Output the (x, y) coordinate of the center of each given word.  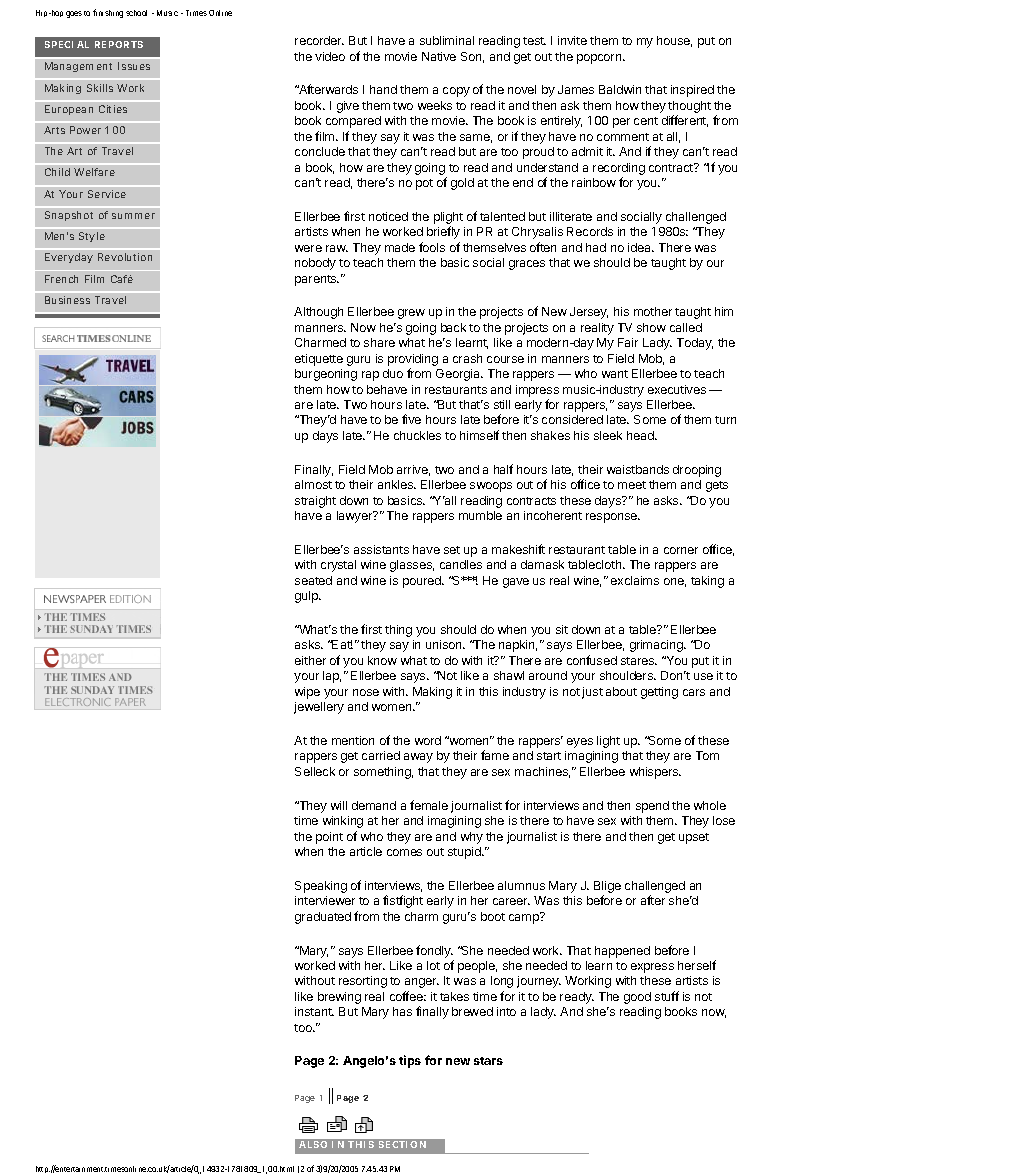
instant (314, 1011)
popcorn (600, 59)
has (402, 1011)
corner (681, 550)
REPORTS (119, 44)
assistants (381, 549)
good (637, 998)
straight (315, 502)
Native (439, 56)
